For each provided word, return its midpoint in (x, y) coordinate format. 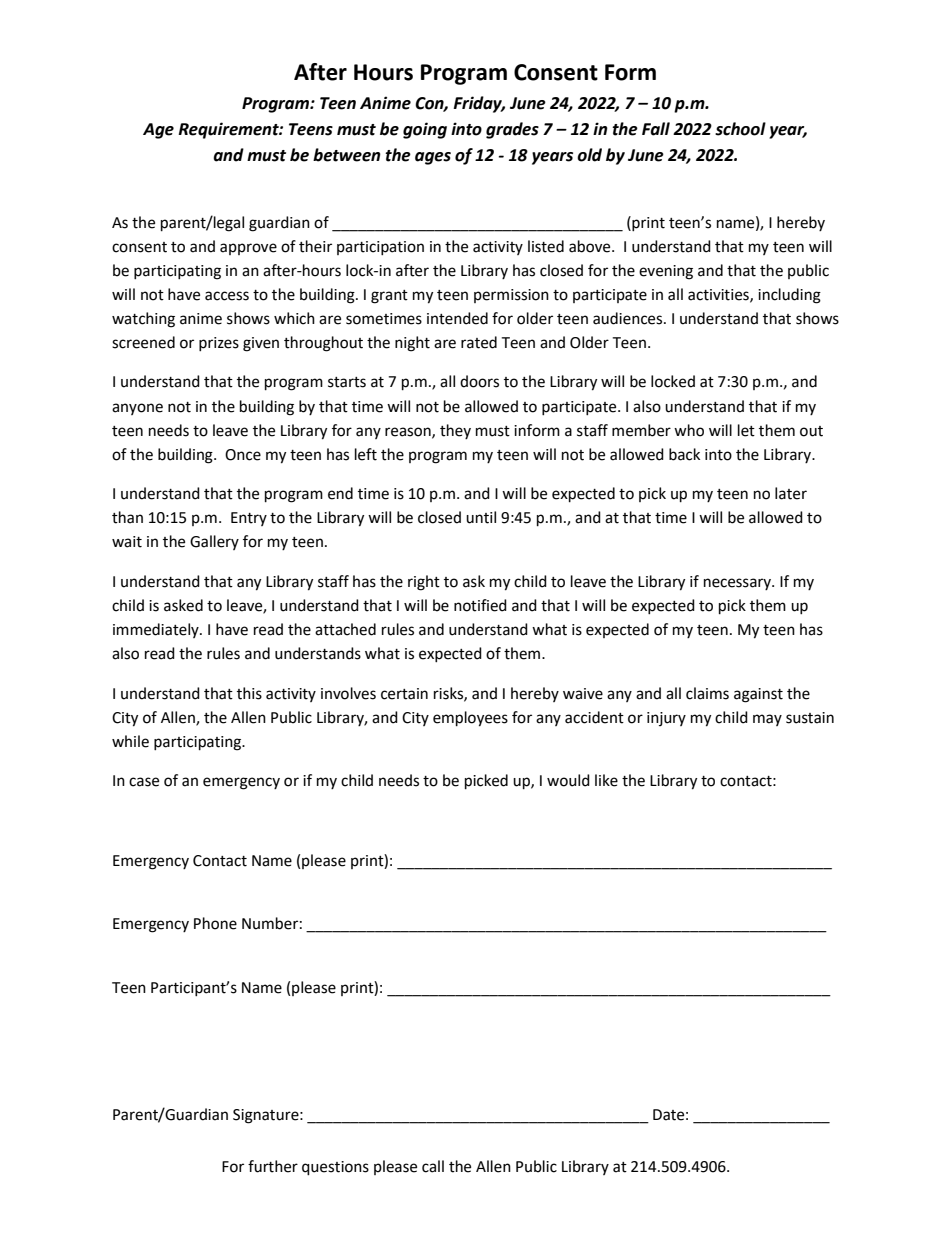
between (347, 155)
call (433, 1166)
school (740, 129)
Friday (479, 104)
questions (335, 1168)
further (273, 1166)
